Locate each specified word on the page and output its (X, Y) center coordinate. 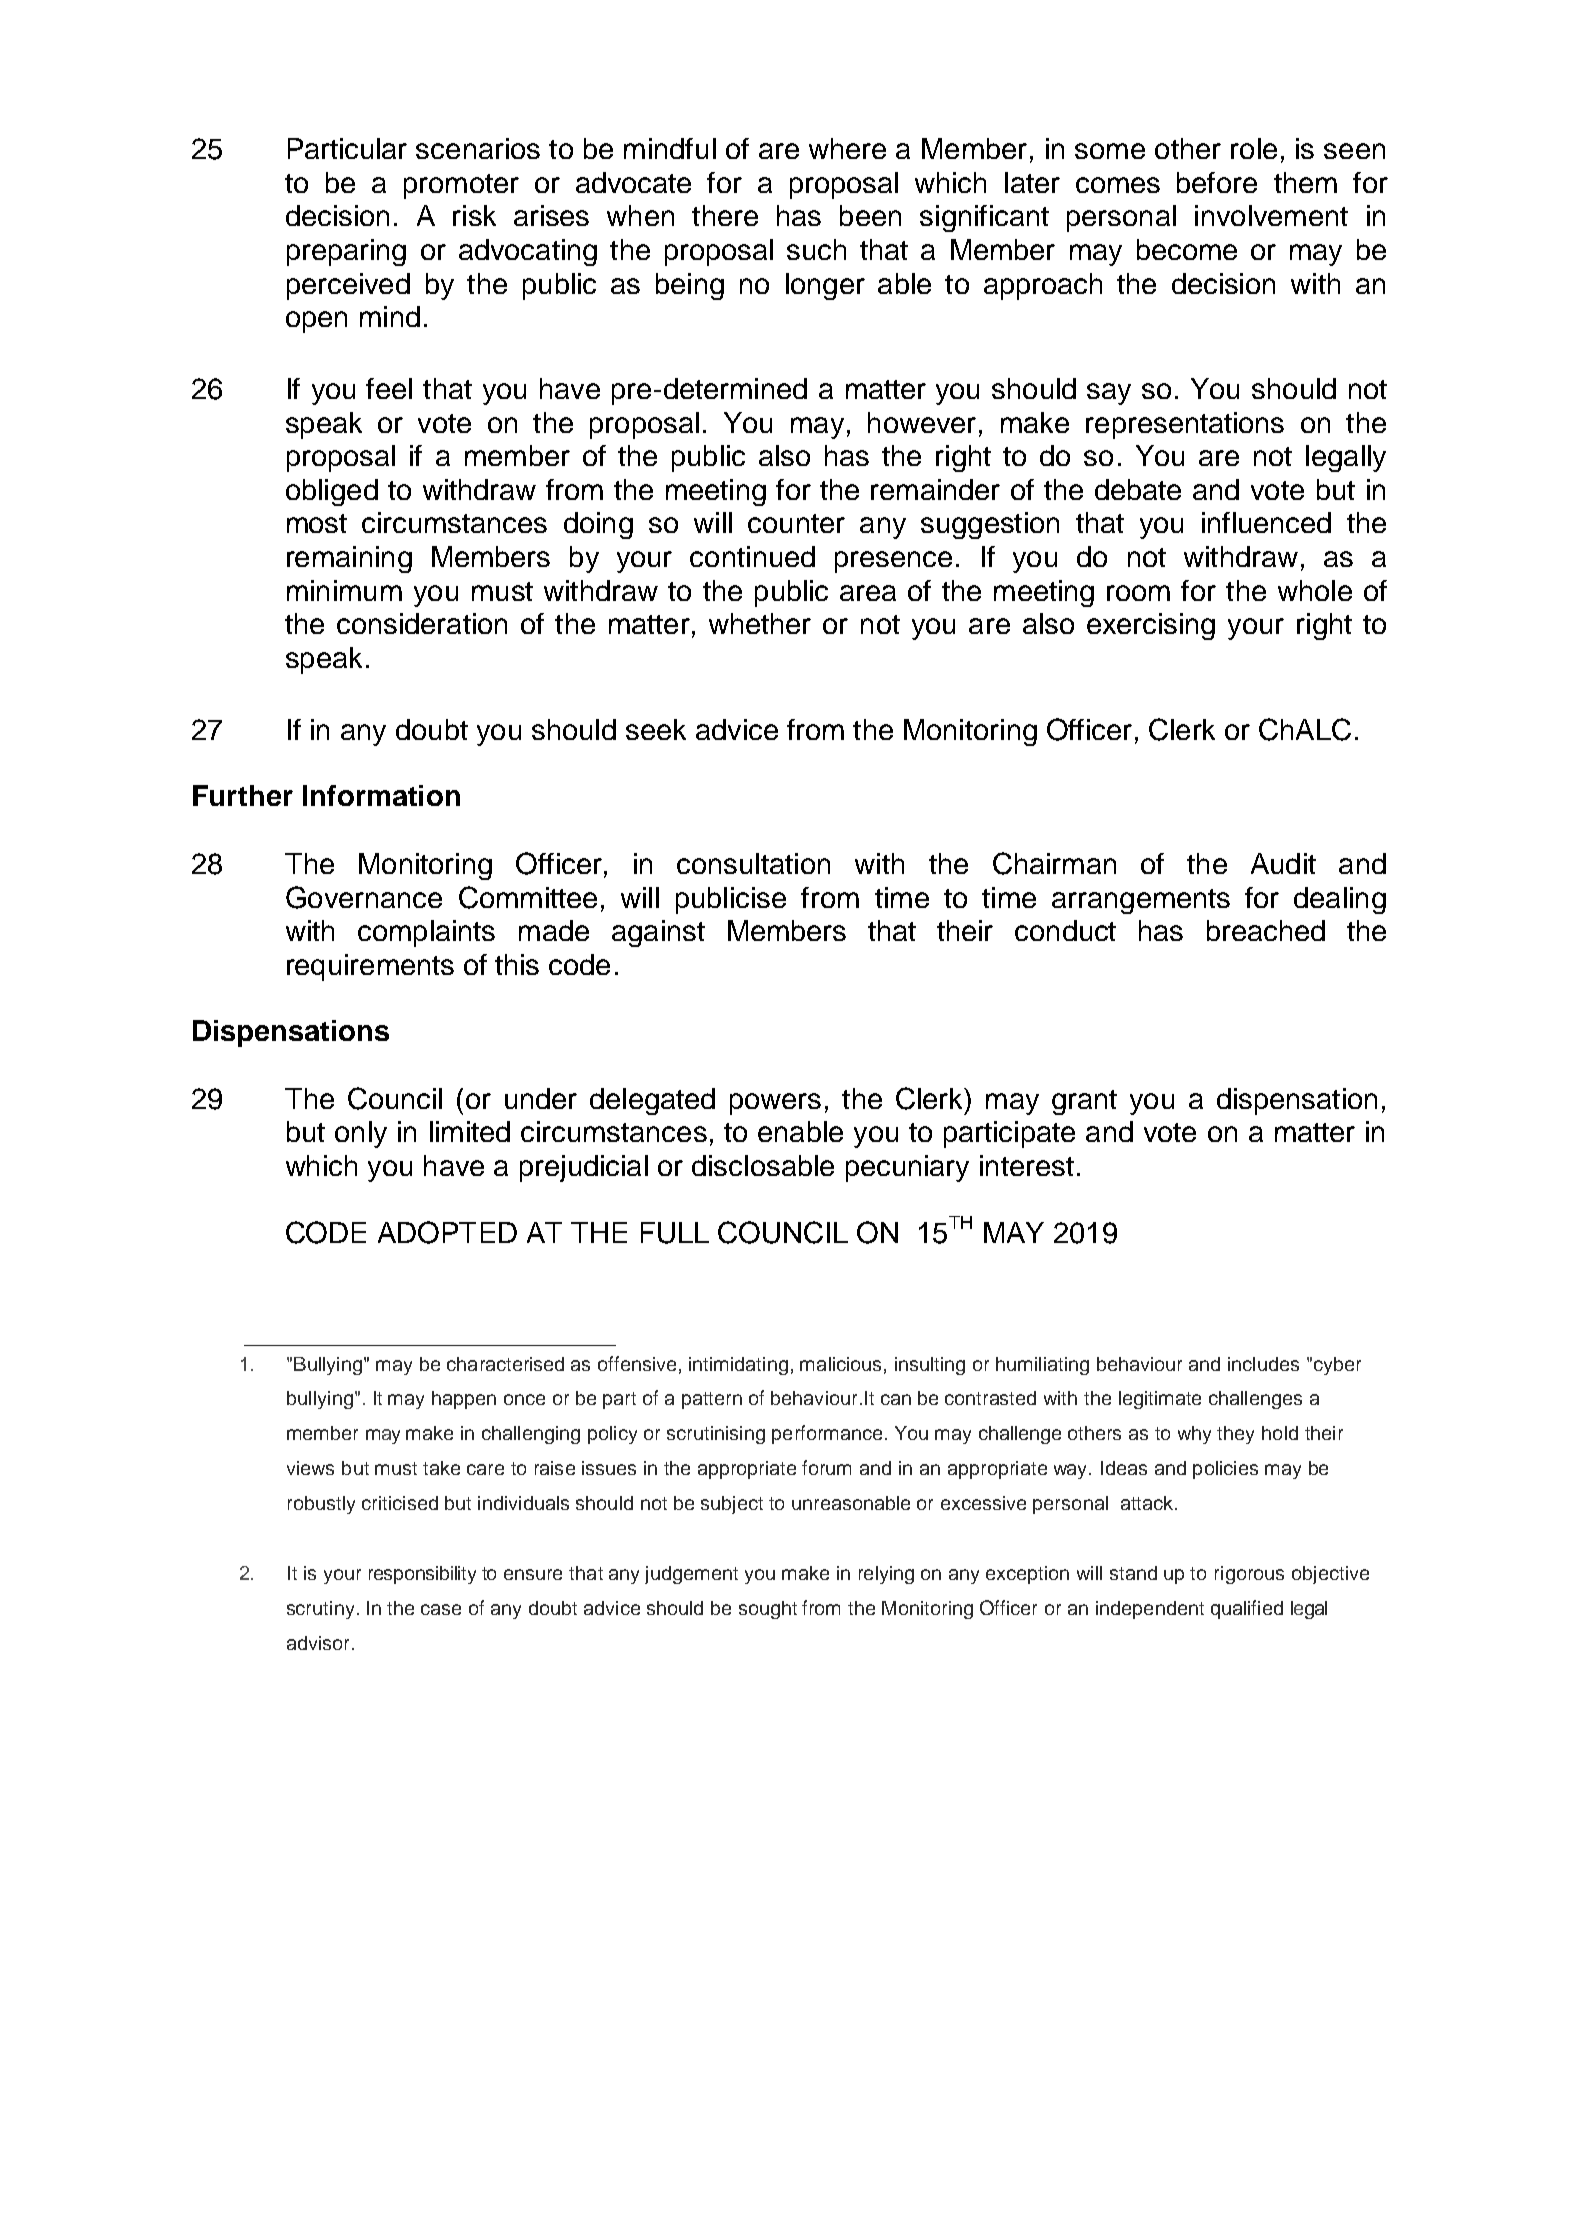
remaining (349, 559)
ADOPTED (447, 1232)
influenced (1266, 522)
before (1217, 182)
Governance (364, 897)
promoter (461, 186)
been (870, 215)
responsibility (422, 1575)
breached (1266, 930)
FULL (675, 1233)
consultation (753, 863)
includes (1263, 1364)
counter (796, 523)
